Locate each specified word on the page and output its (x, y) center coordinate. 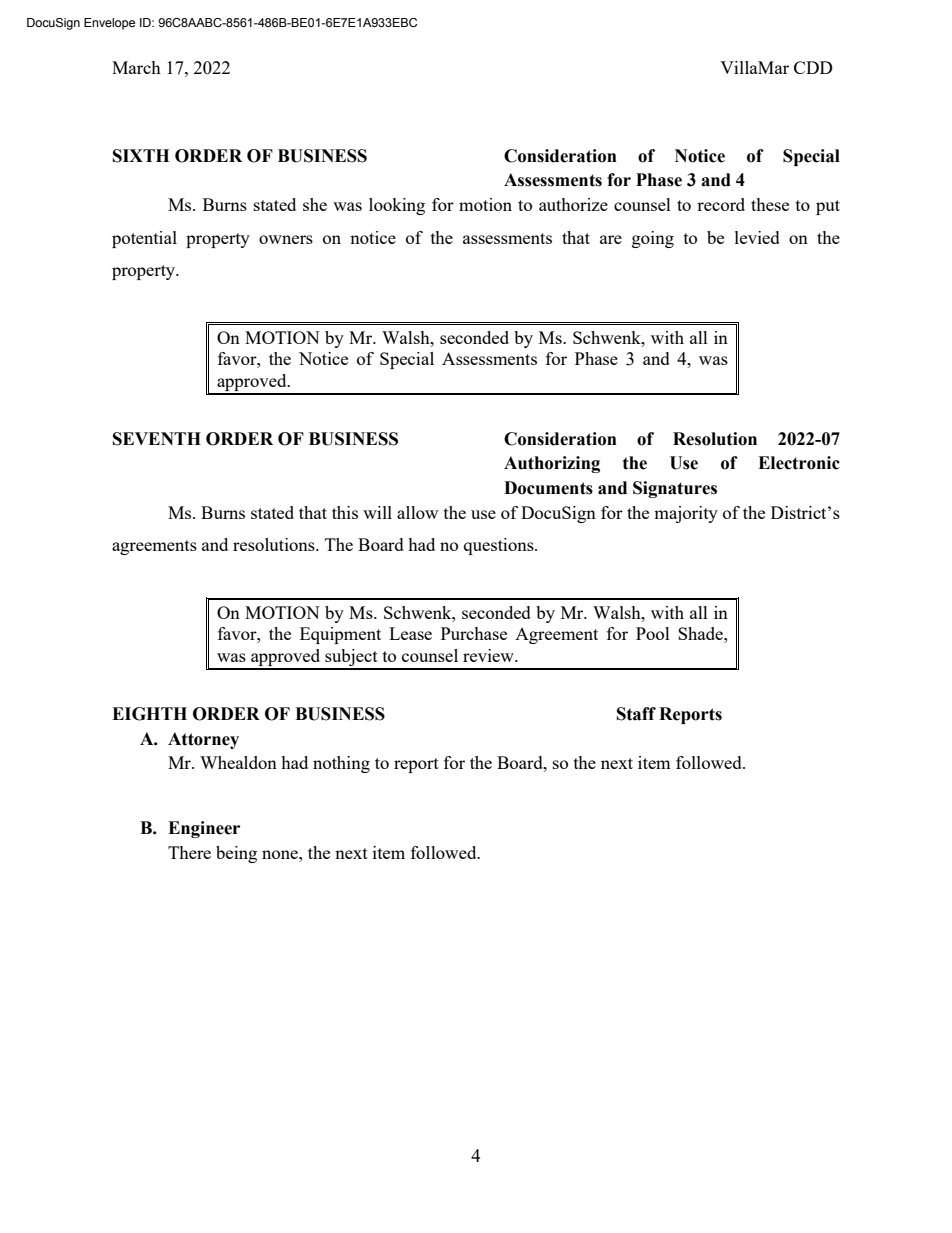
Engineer (204, 829)
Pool (653, 633)
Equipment (340, 635)
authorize (573, 204)
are (611, 239)
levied (757, 237)
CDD (813, 67)
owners (286, 239)
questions (500, 546)
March (136, 67)
